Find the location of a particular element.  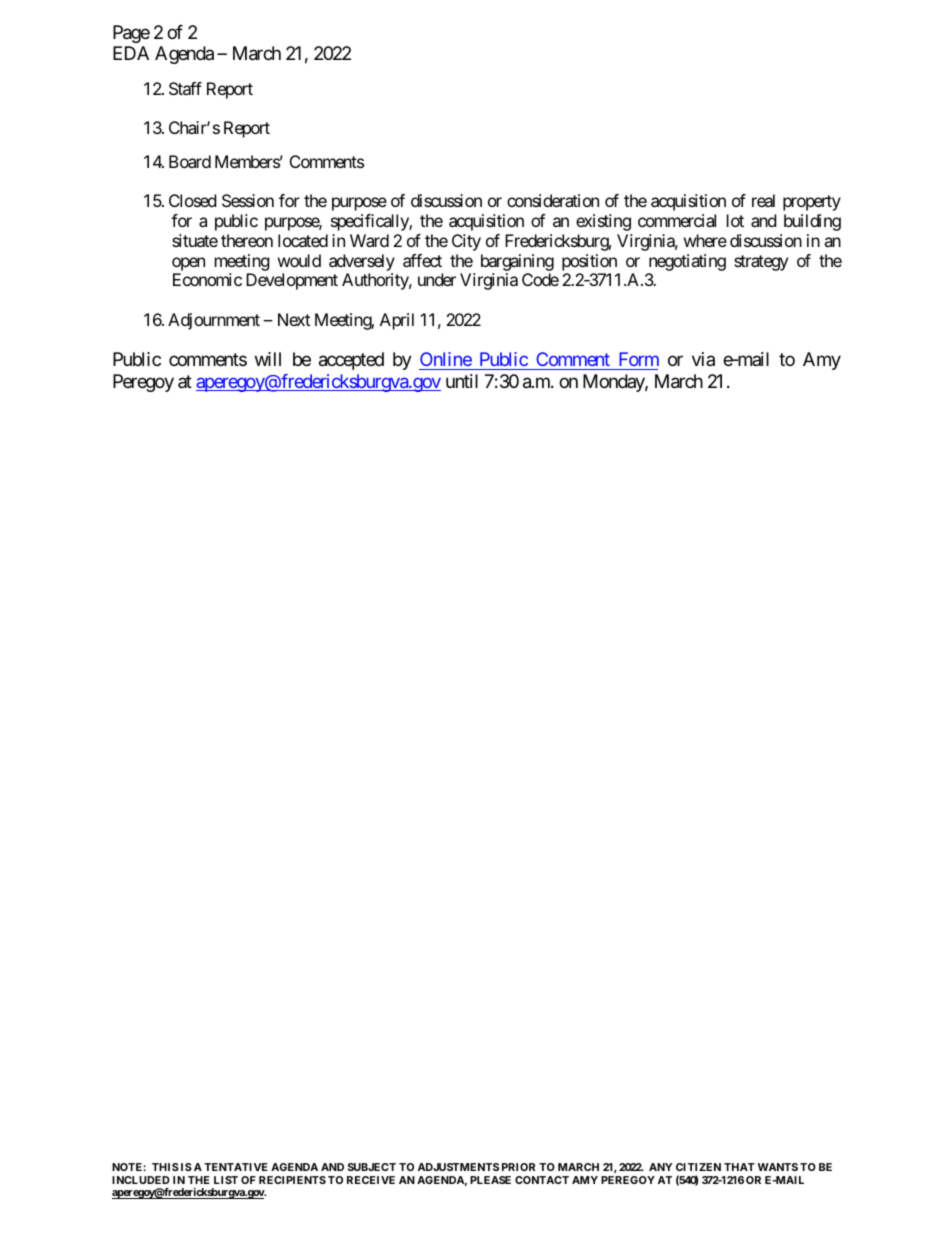

TENTATIVE is located at coordinates (236, 1167).
